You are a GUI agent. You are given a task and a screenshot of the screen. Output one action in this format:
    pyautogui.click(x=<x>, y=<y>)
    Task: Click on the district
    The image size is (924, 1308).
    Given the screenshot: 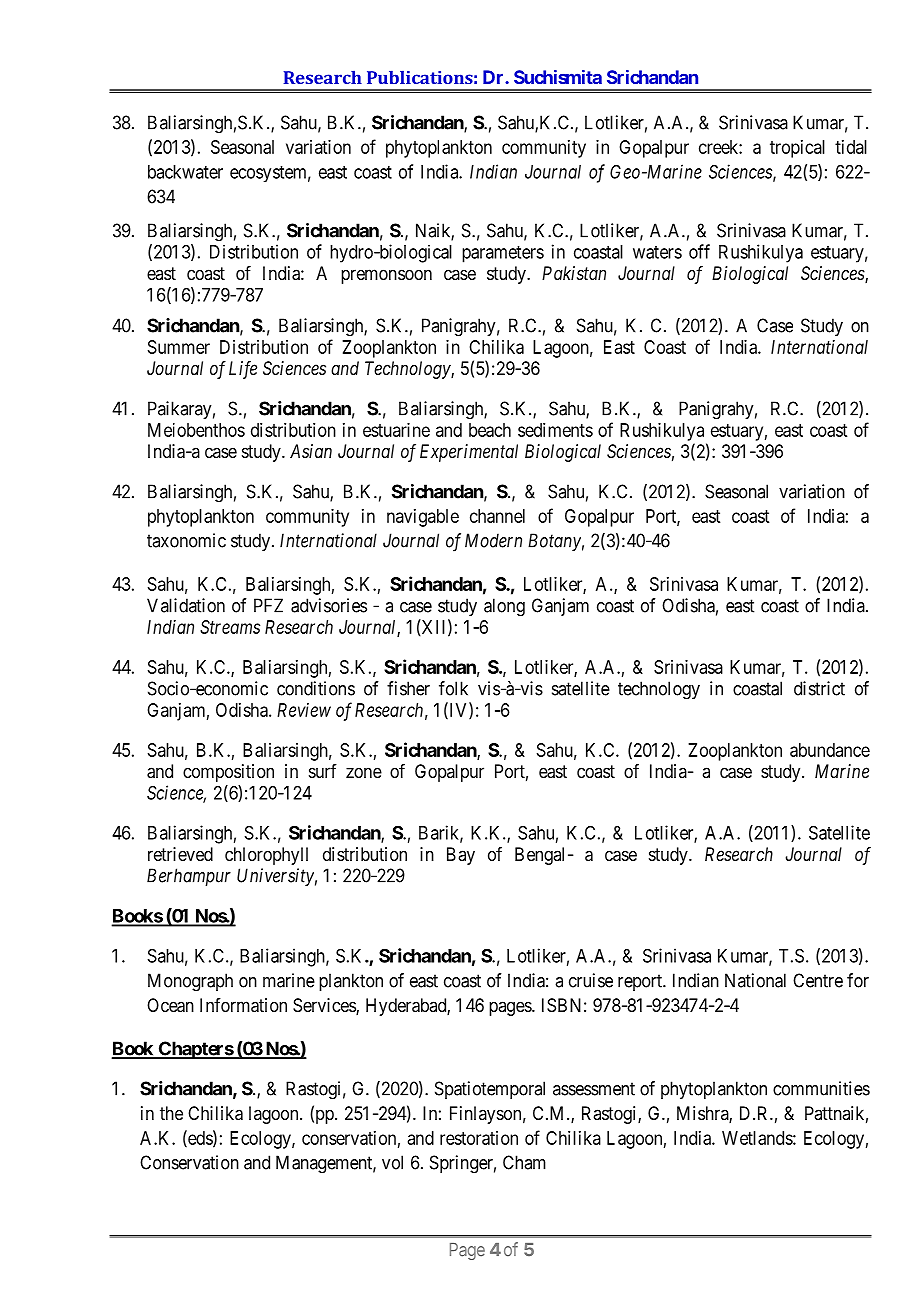 What is the action you would take?
    pyautogui.click(x=819, y=688)
